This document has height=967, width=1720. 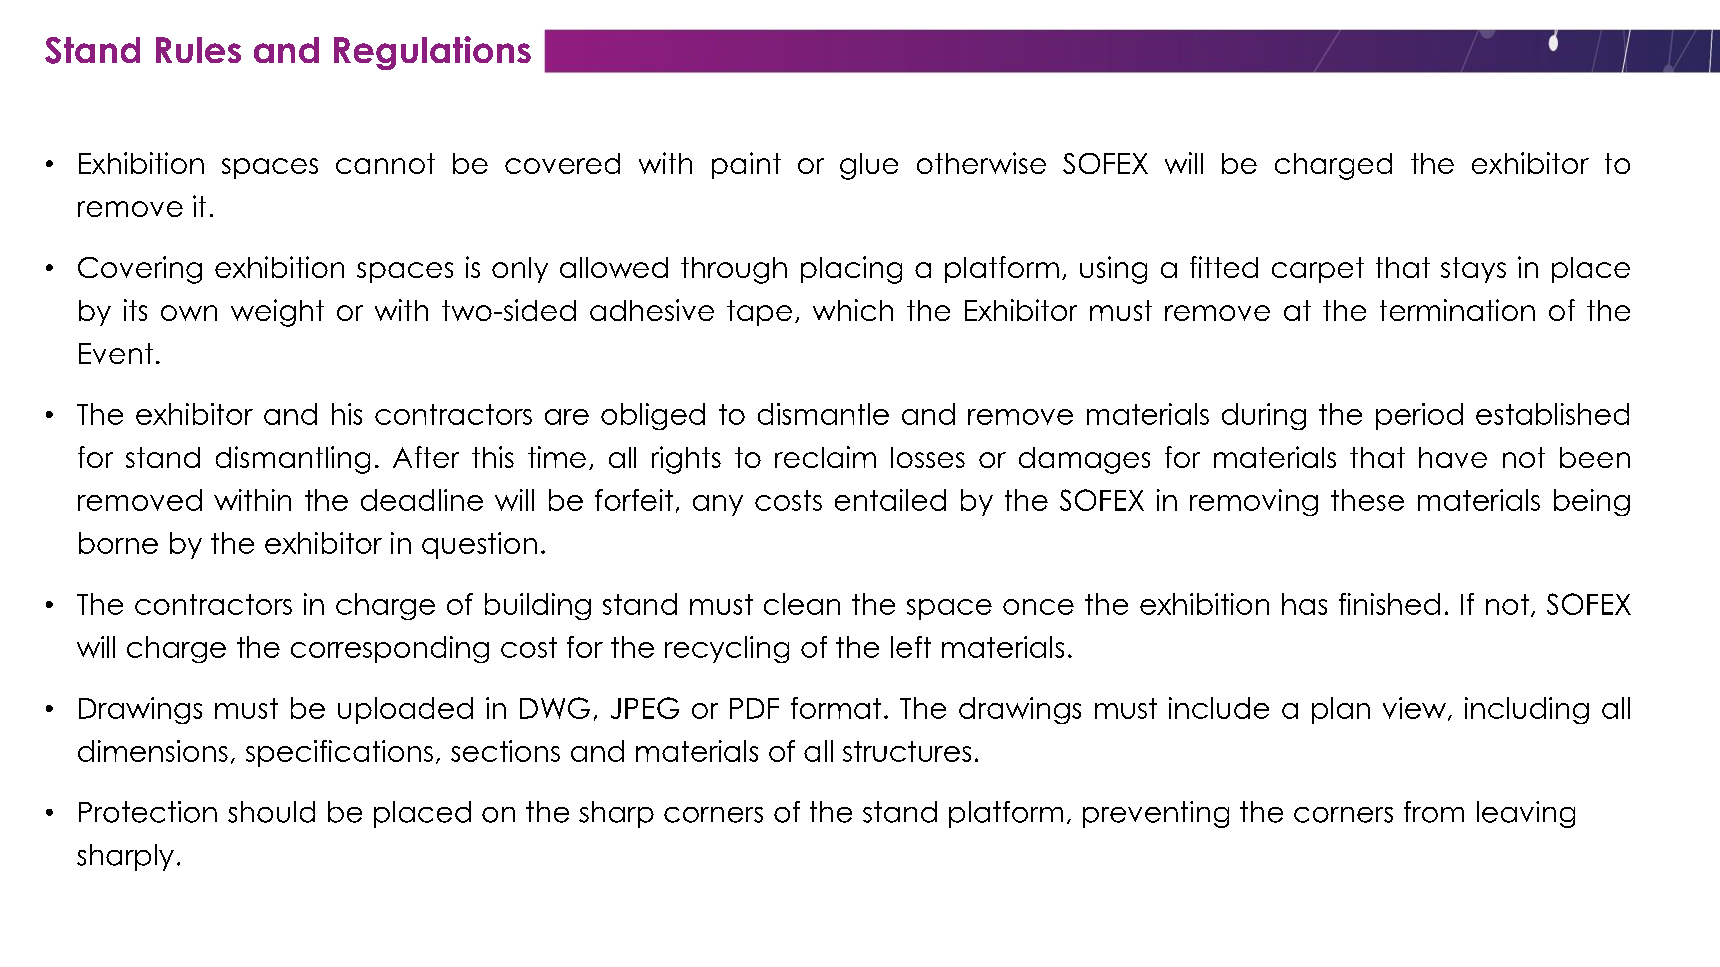 I want to click on dismantling, so click(x=293, y=460).
